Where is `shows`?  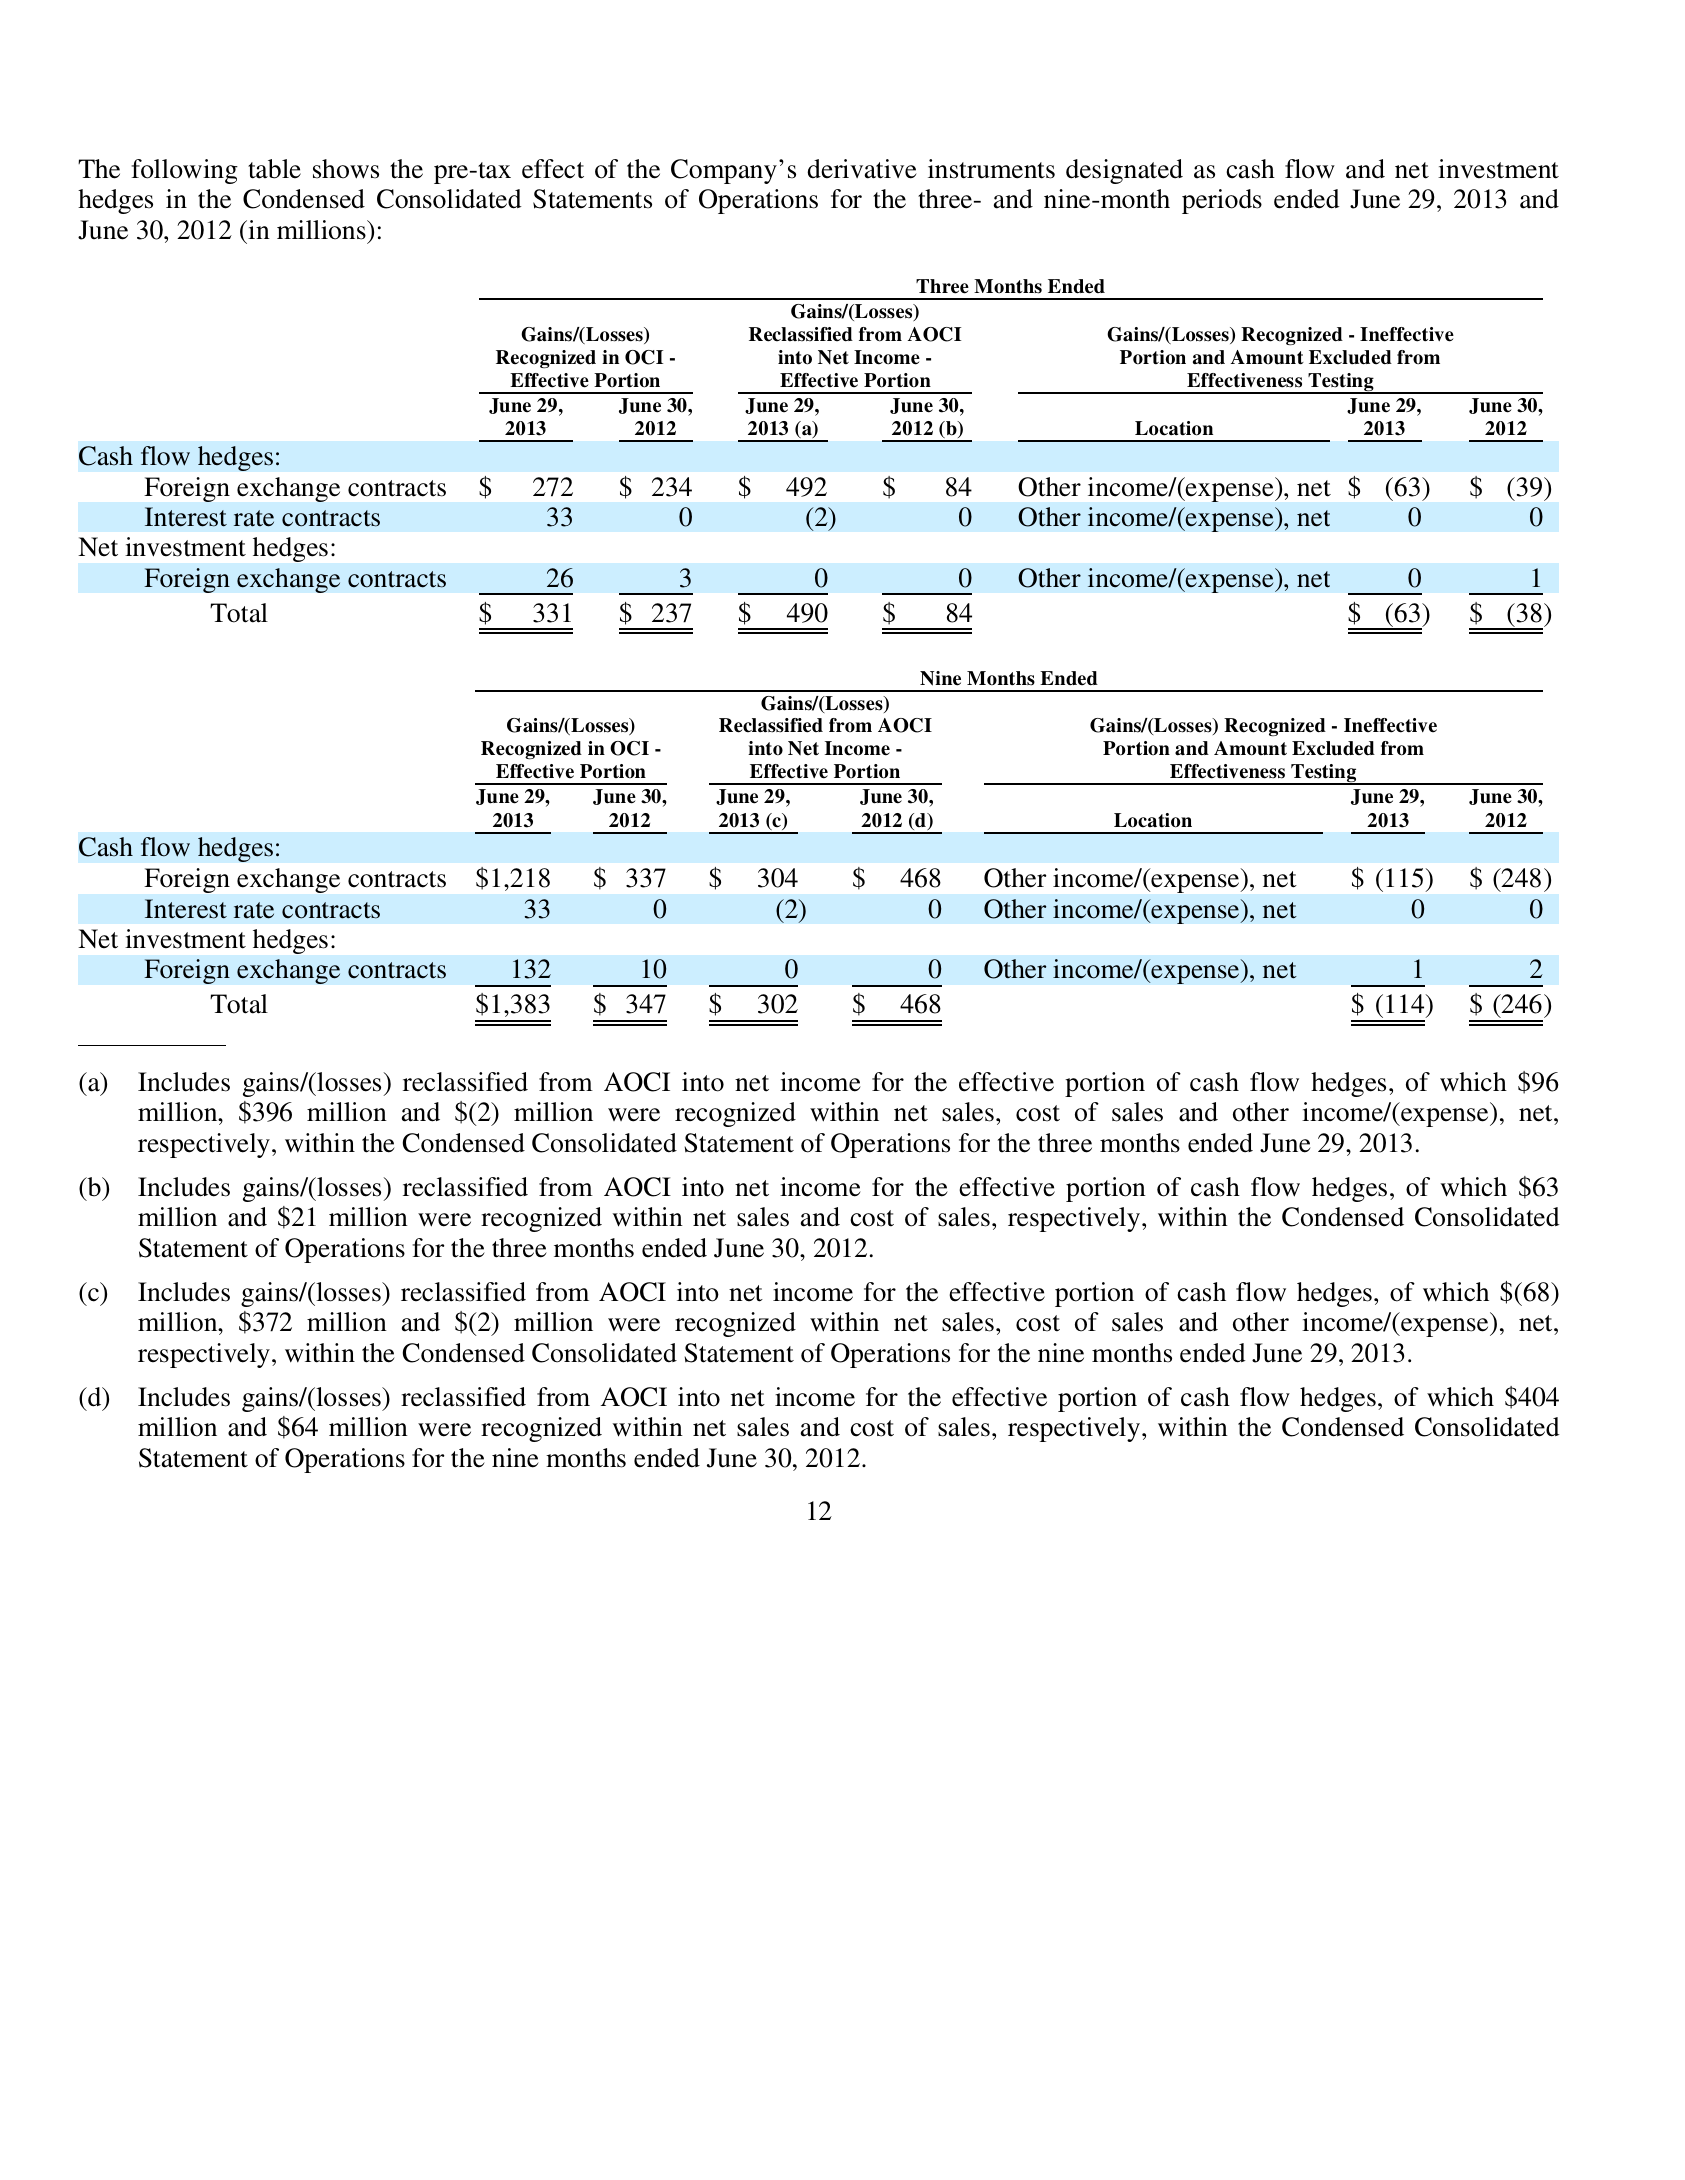
shows is located at coordinates (346, 169).
